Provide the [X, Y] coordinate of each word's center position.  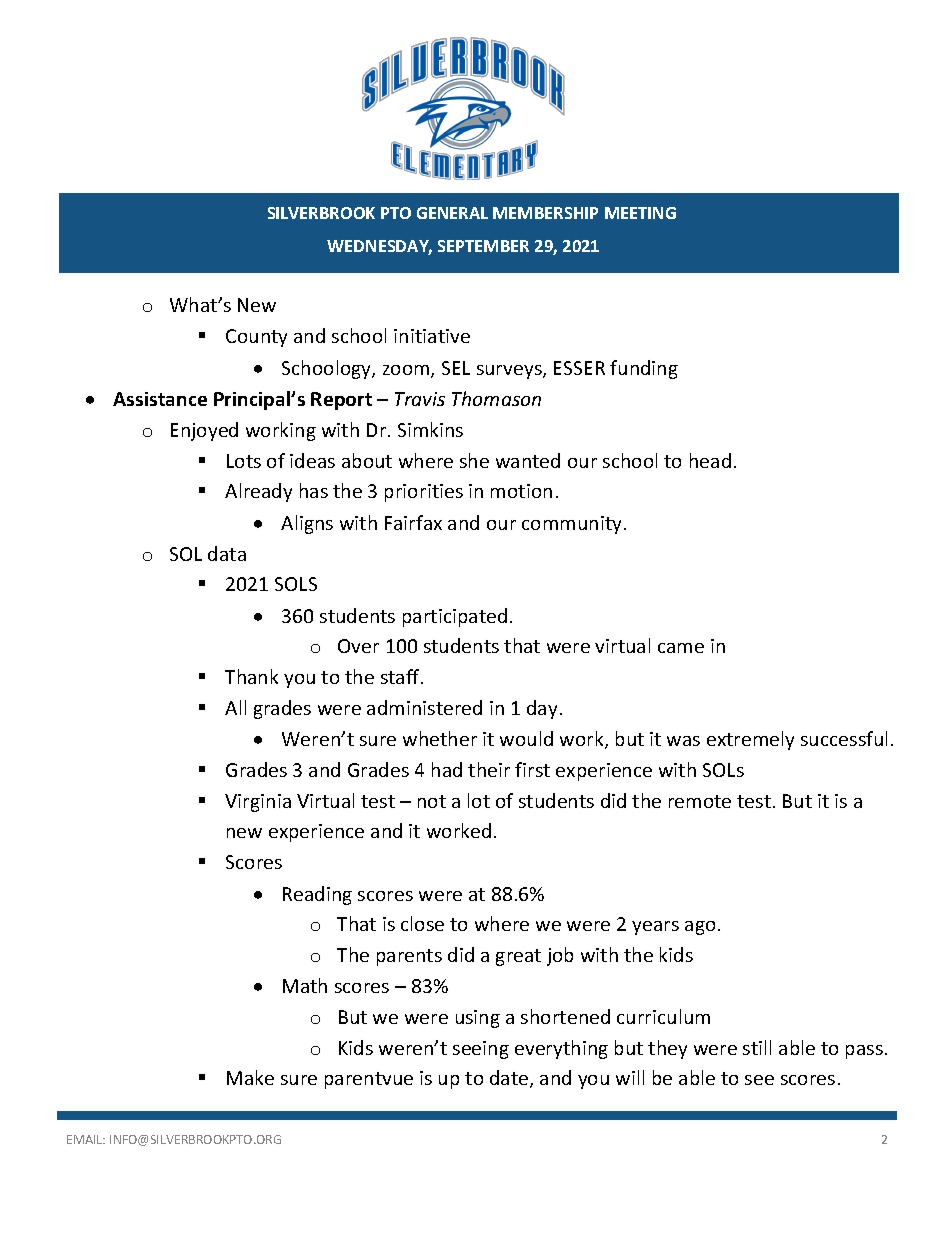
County [256, 338]
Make [250, 1077]
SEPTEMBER [483, 246]
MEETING [640, 213]
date [510, 1079]
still [757, 1047]
